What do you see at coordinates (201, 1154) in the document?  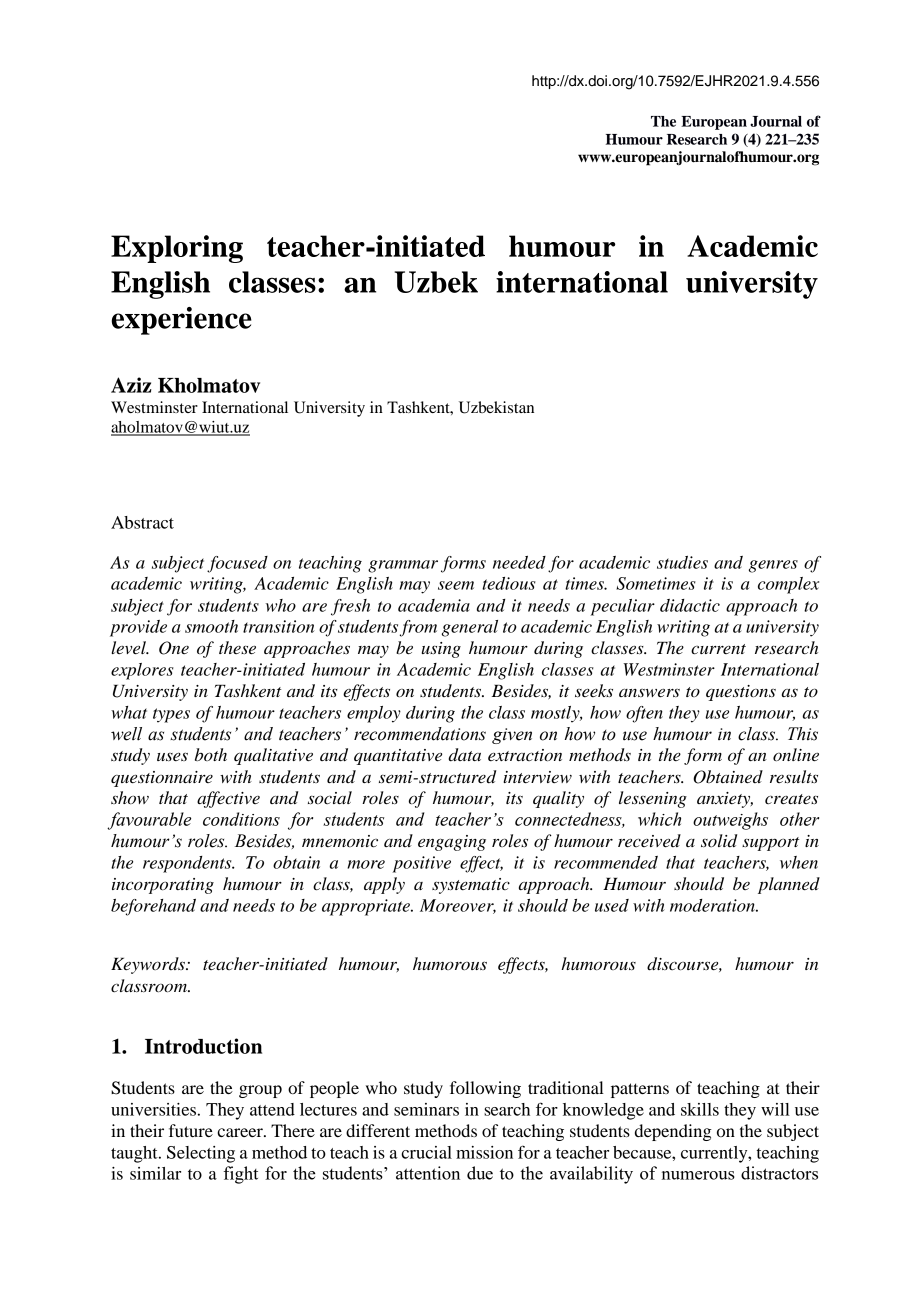 I see `Selecting` at bounding box center [201, 1154].
